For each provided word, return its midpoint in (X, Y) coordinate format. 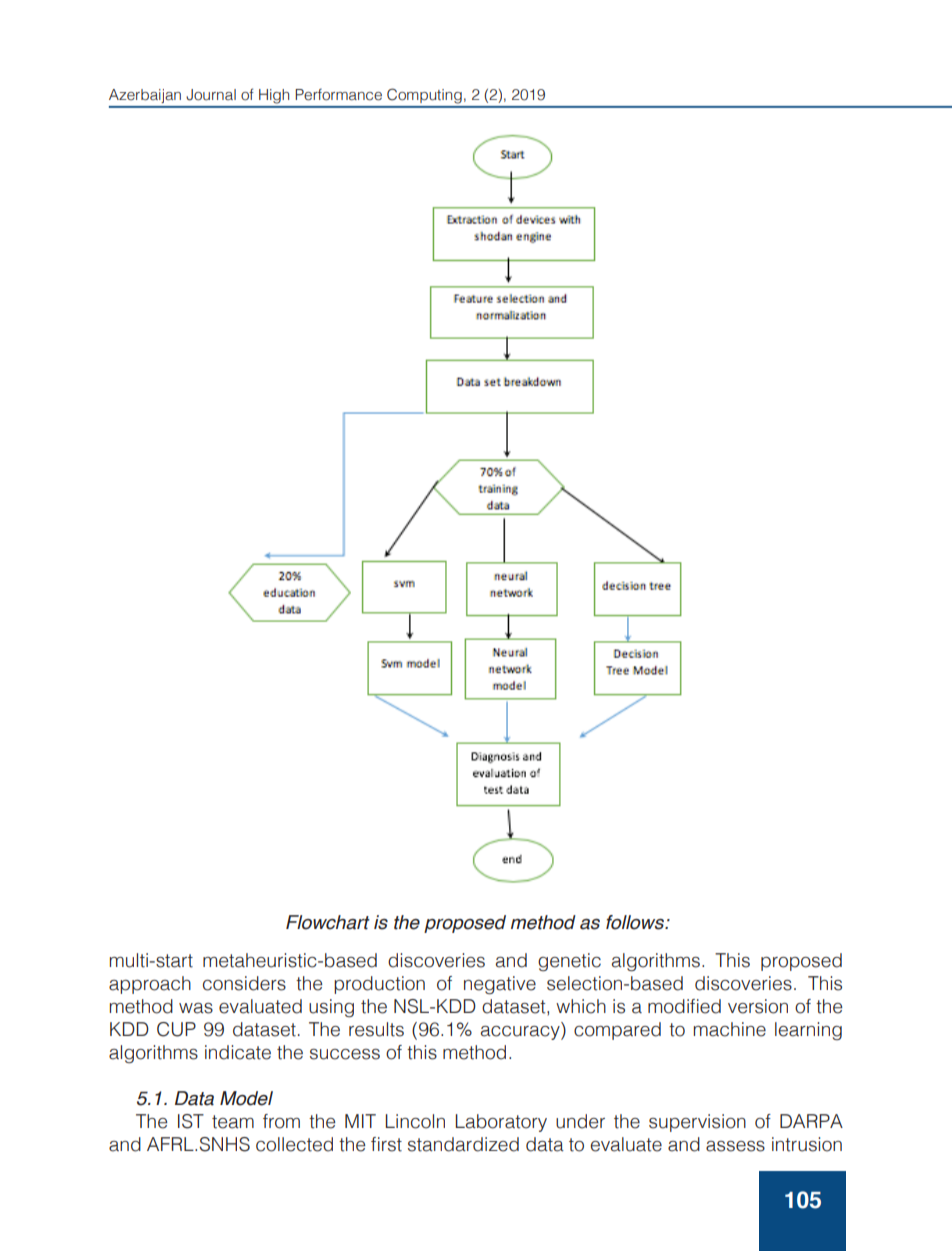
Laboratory (501, 1123)
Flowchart (328, 922)
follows (636, 922)
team (233, 1122)
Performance (338, 94)
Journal (211, 95)
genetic (569, 962)
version (758, 1006)
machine (730, 1029)
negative (500, 985)
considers (244, 983)
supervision (697, 1123)
